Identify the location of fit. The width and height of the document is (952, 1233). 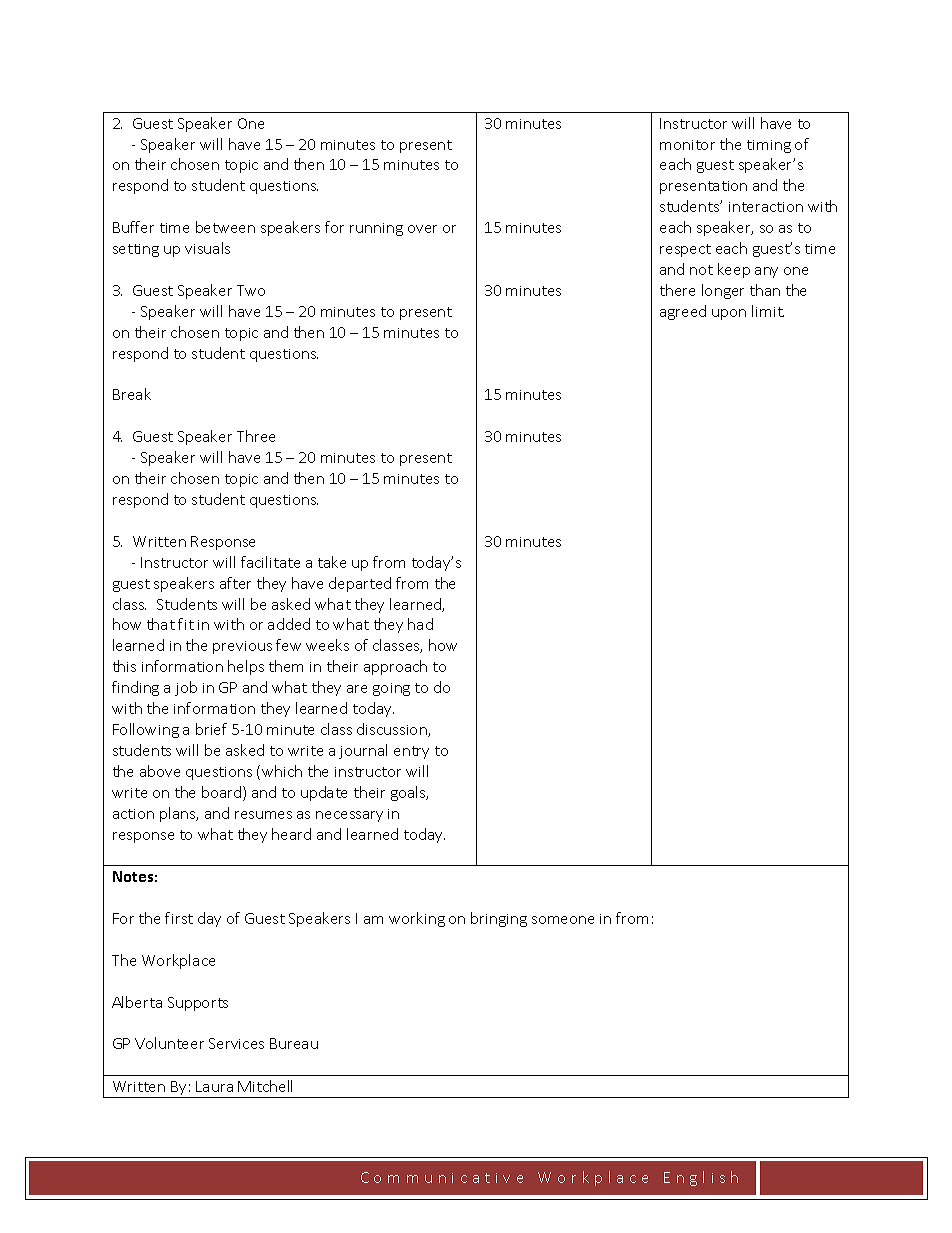
(186, 624).
